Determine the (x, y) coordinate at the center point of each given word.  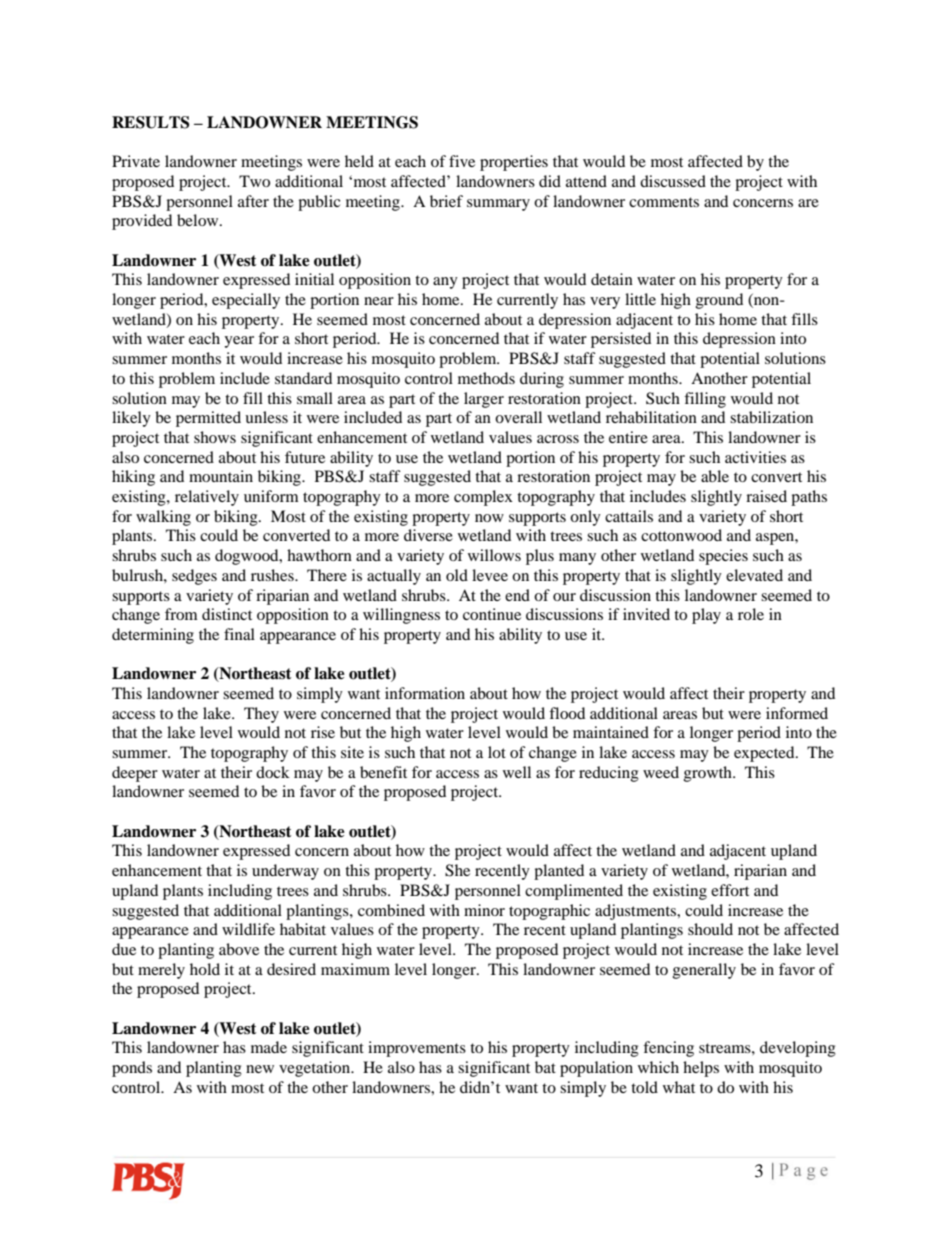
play (706, 616)
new (260, 1069)
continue (492, 614)
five (462, 161)
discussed (673, 181)
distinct (227, 614)
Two (254, 181)
